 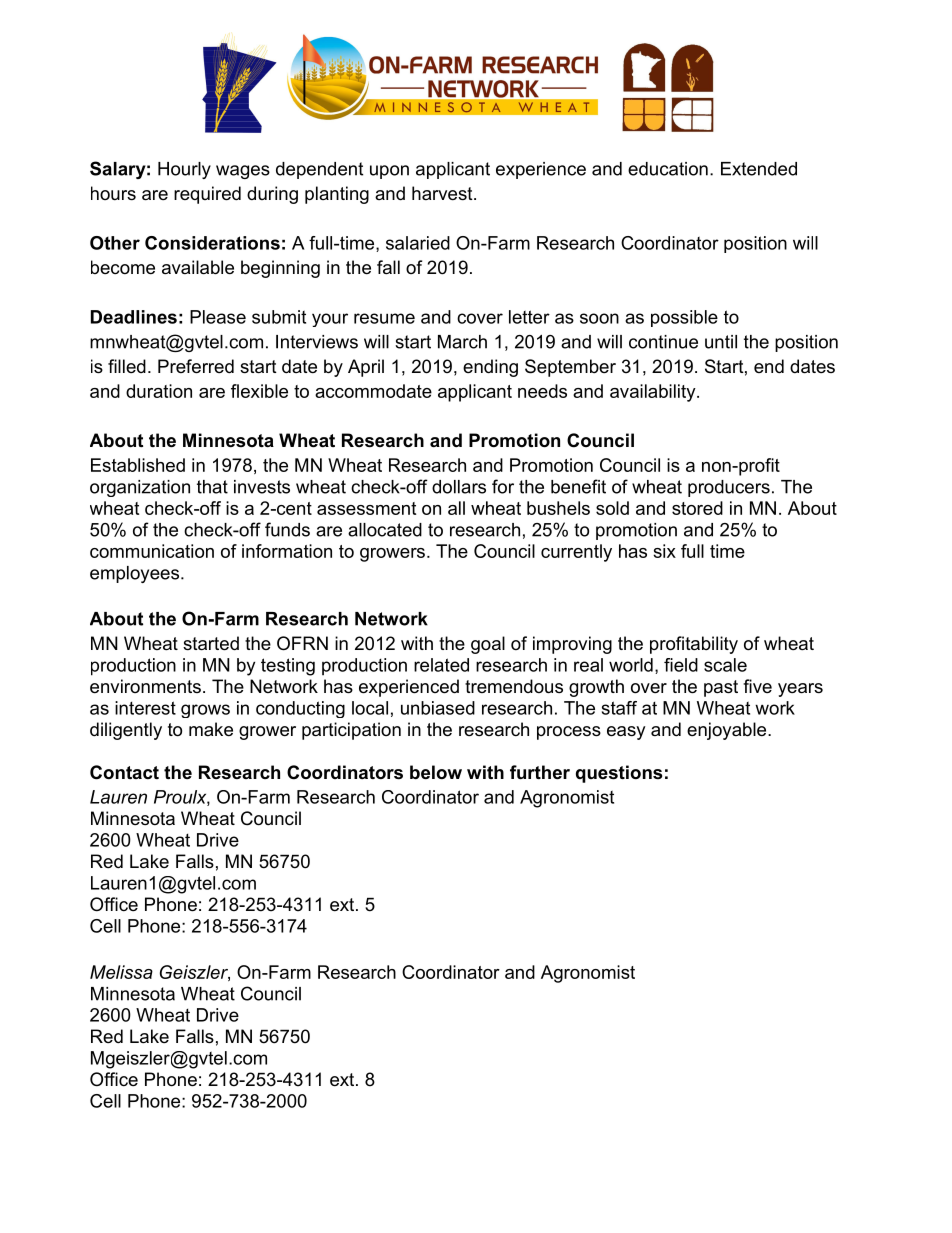 I want to click on Extended, so click(x=759, y=169).
